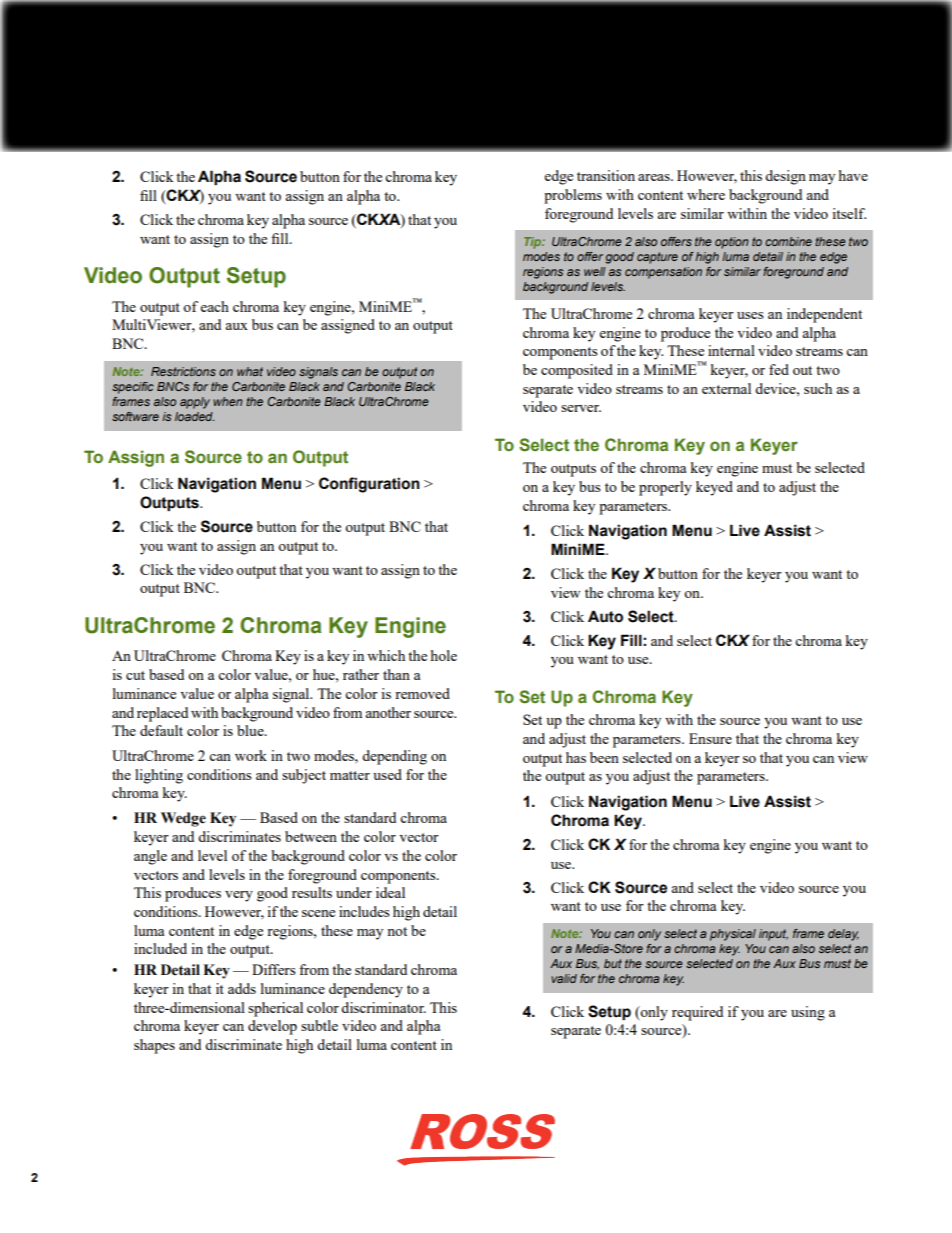 This screenshot has height=1233, width=952. What do you see at coordinates (162, 714) in the screenshot?
I see `replaced` at bounding box center [162, 714].
